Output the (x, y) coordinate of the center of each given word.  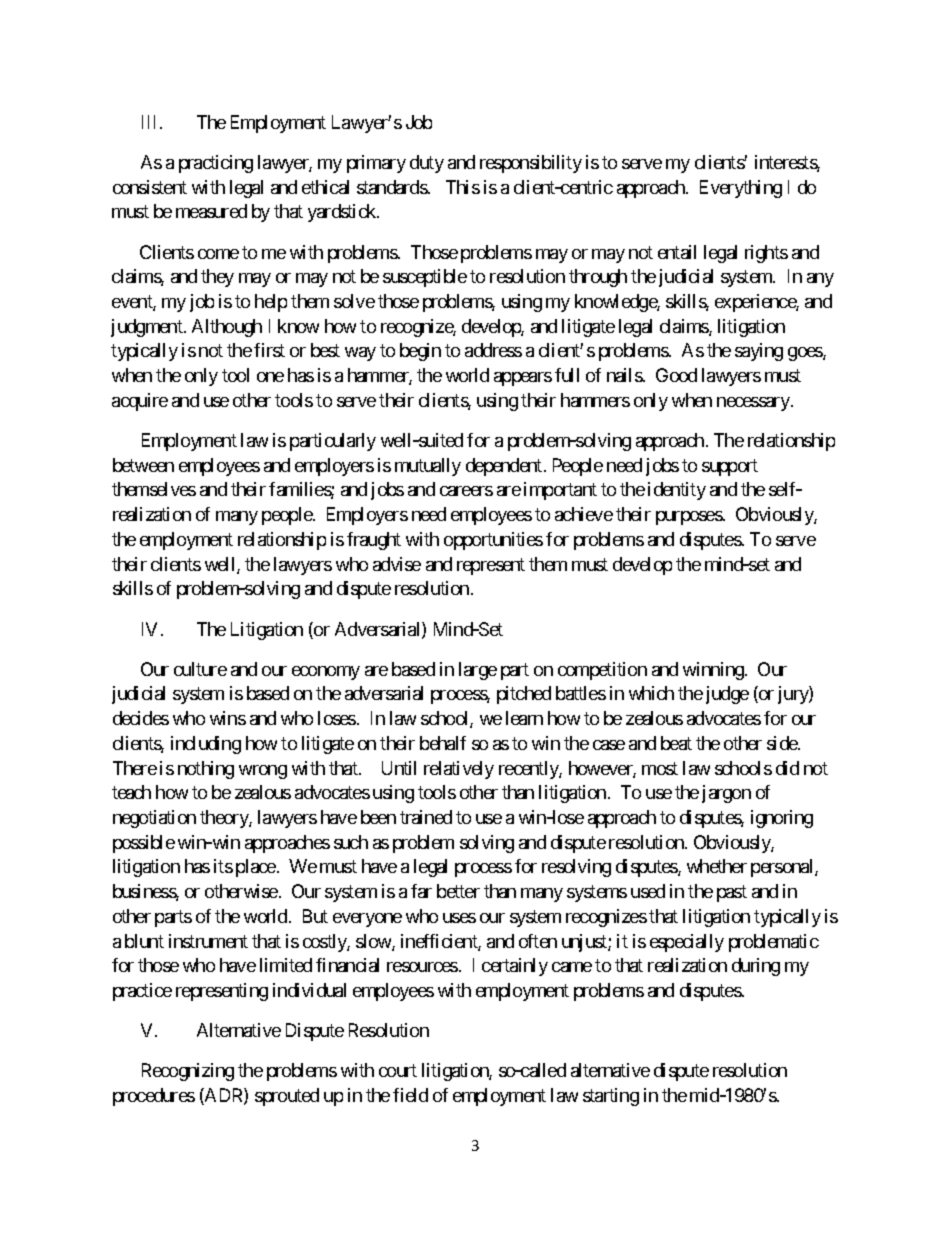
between (143, 465)
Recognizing (188, 1072)
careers (466, 491)
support (730, 467)
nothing (206, 770)
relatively (459, 770)
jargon (726, 794)
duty (427, 164)
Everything (741, 189)
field (410, 1095)
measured (211, 211)
